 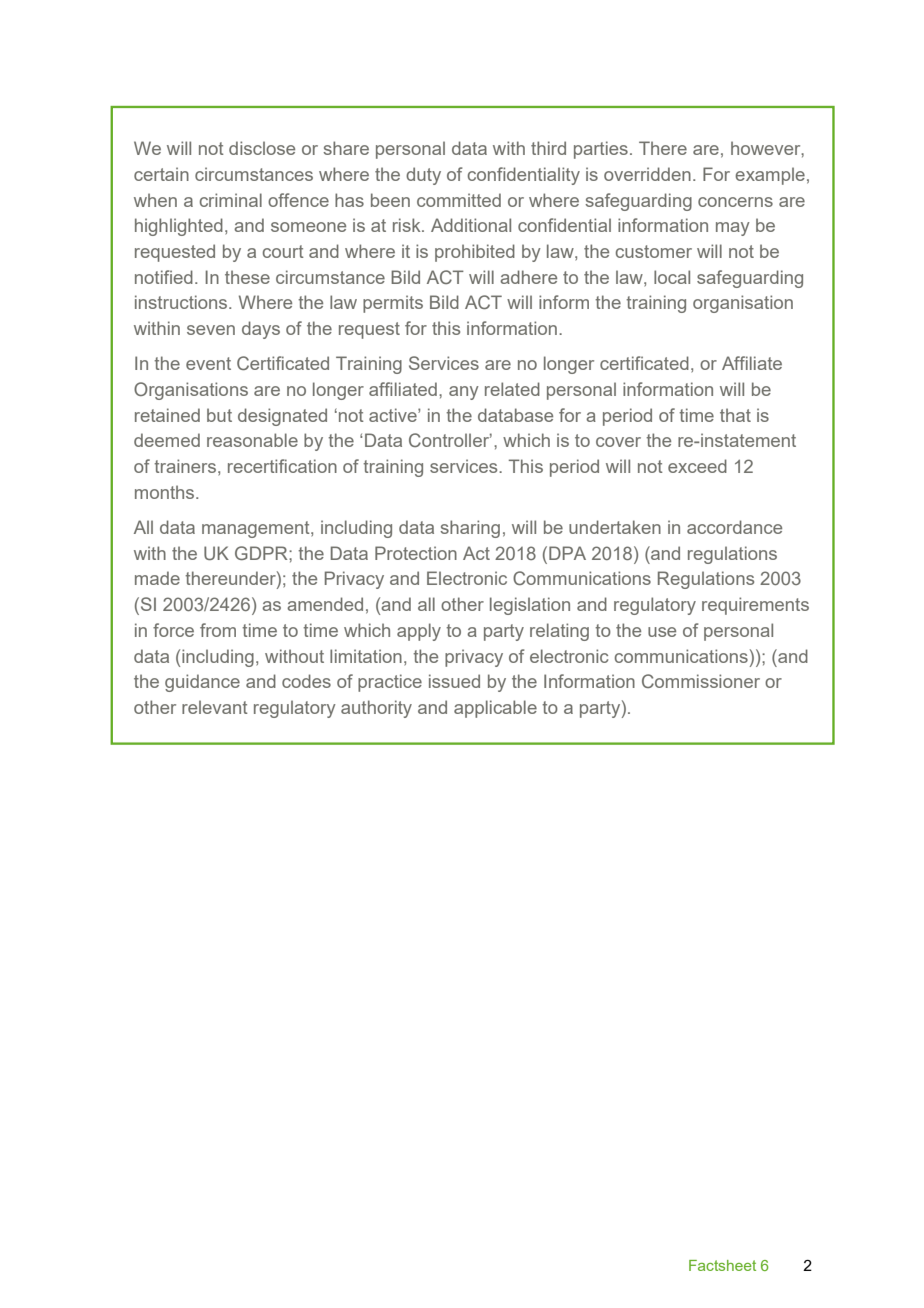 I want to click on issued, so click(x=454, y=681).
